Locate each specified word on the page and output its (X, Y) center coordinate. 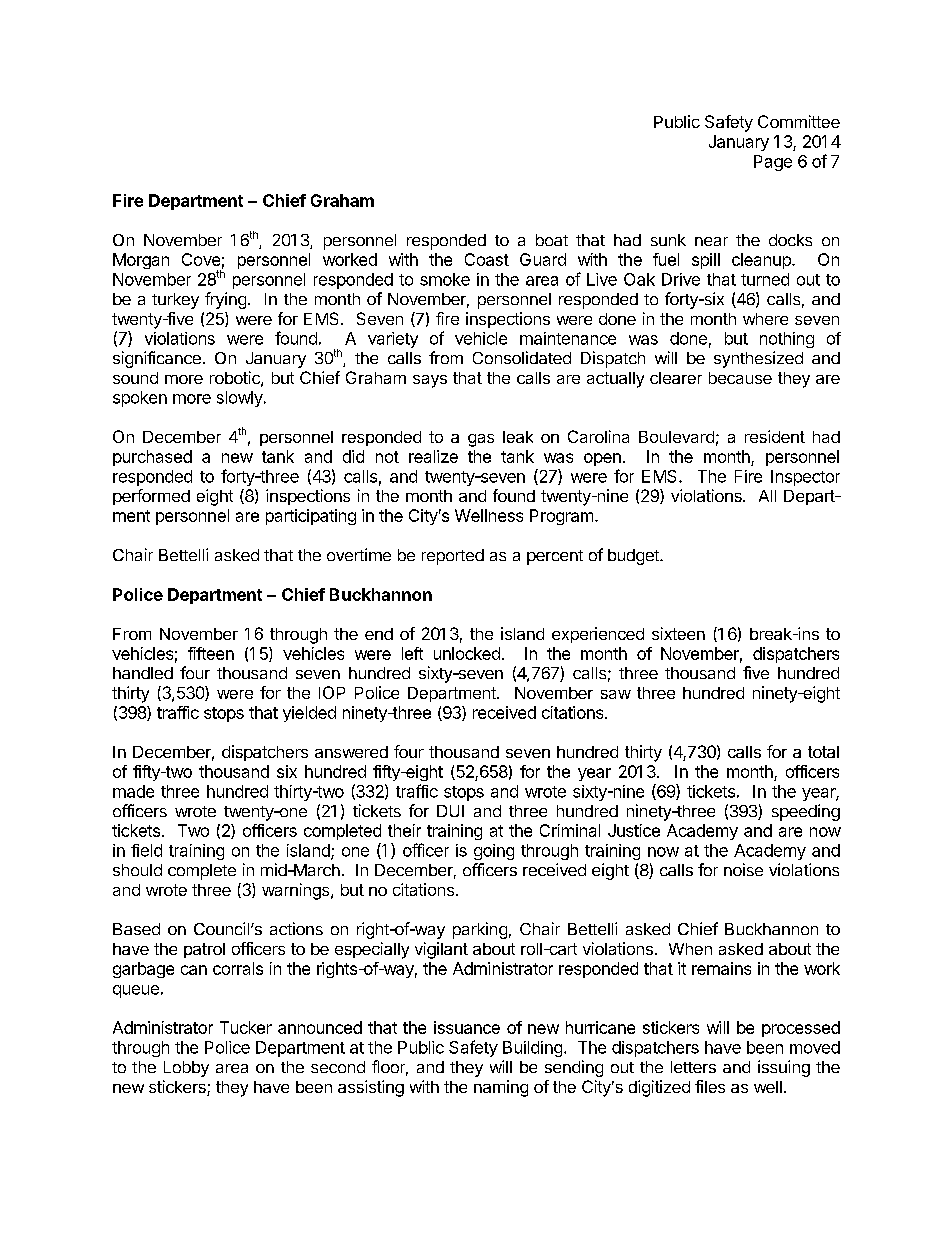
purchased (152, 458)
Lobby (186, 1069)
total (823, 752)
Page (773, 163)
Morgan (141, 261)
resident (775, 436)
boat (552, 240)
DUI (450, 811)
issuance (467, 1027)
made (133, 791)
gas (481, 440)
